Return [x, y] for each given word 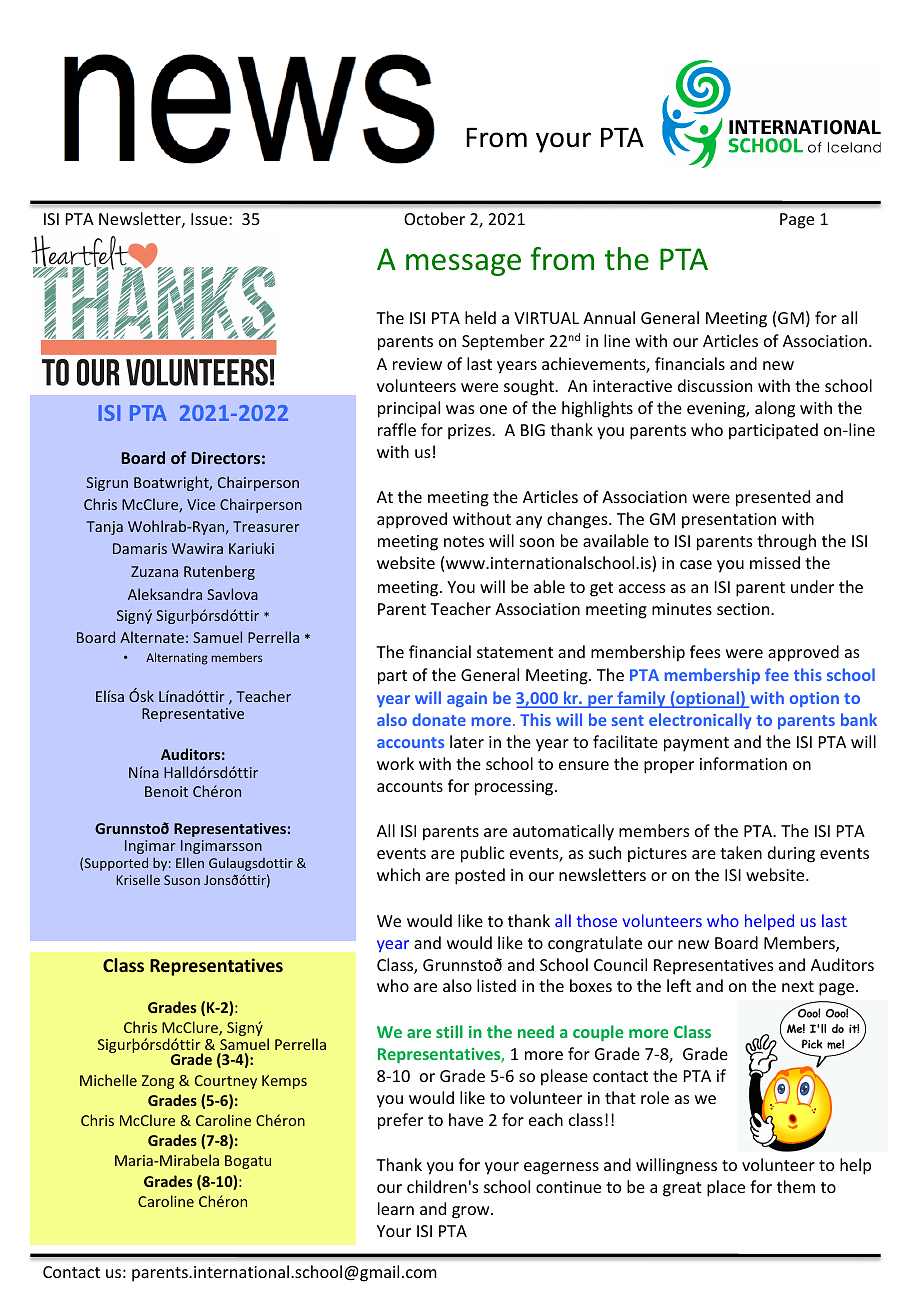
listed [496, 985]
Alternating [177, 659]
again [467, 699]
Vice [201, 504]
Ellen [190, 862]
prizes [470, 432]
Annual [609, 317]
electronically [700, 721]
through [786, 542]
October [434, 218]
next [798, 986]
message [463, 265]
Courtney [226, 1082]
